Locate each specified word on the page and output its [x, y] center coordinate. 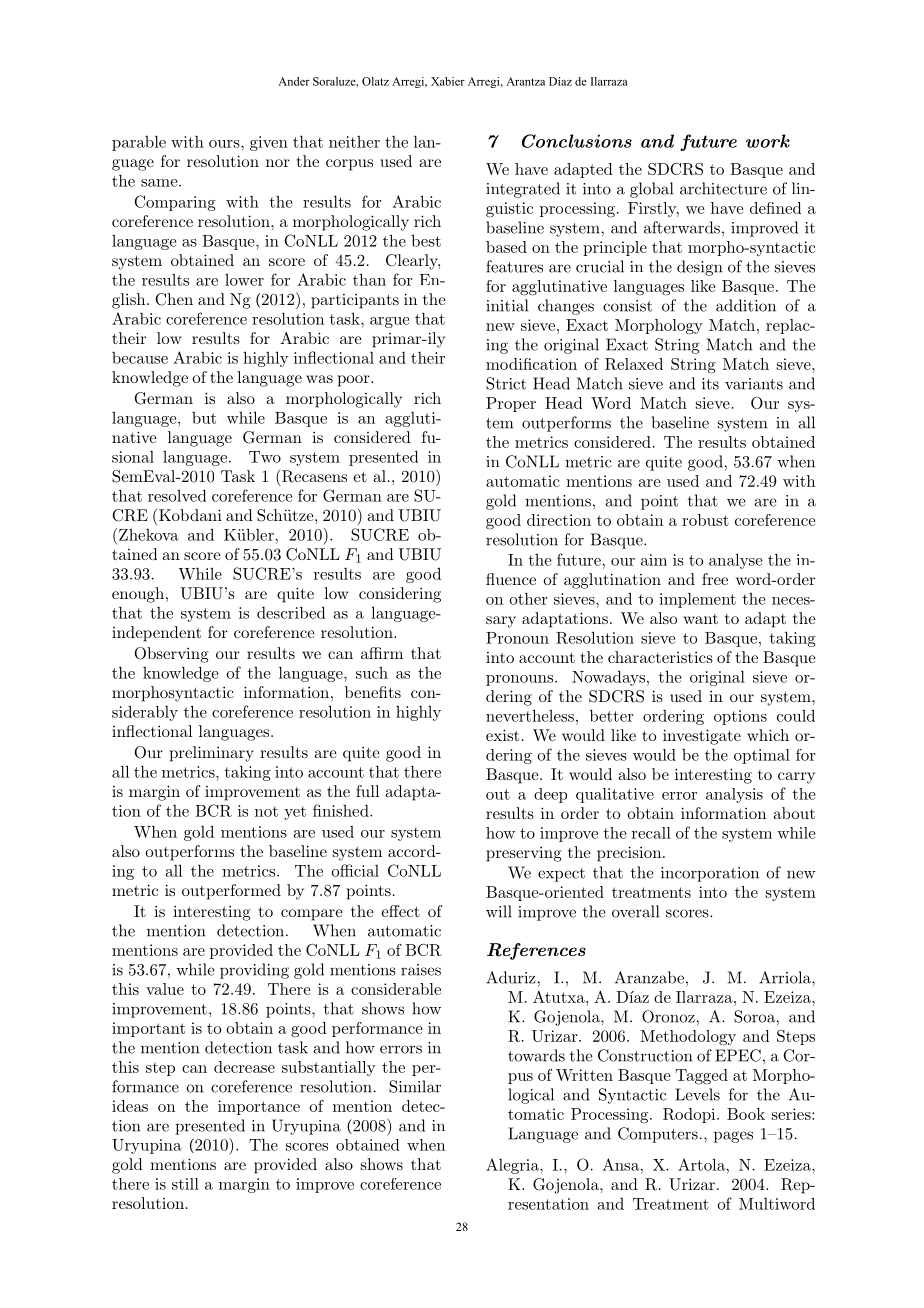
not [266, 811]
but [204, 418]
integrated [523, 190]
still [185, 1184]
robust [705, 520]
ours [225, 144]
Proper [511, 404]
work [768, 141]
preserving [524, 854]
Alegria [513, 1166]
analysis [734, 795]
